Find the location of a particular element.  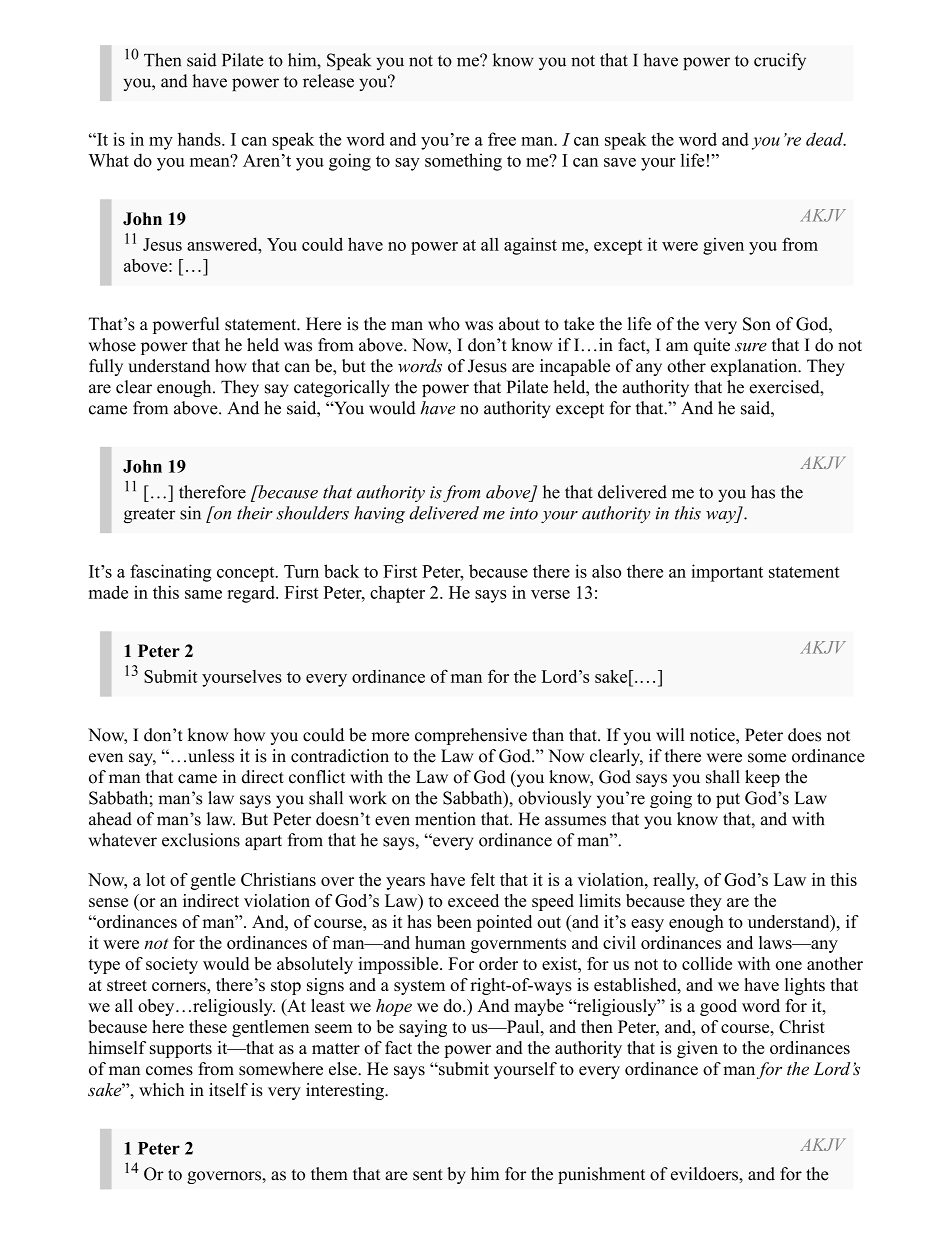

chapter is located at coordinates (397, 594).
